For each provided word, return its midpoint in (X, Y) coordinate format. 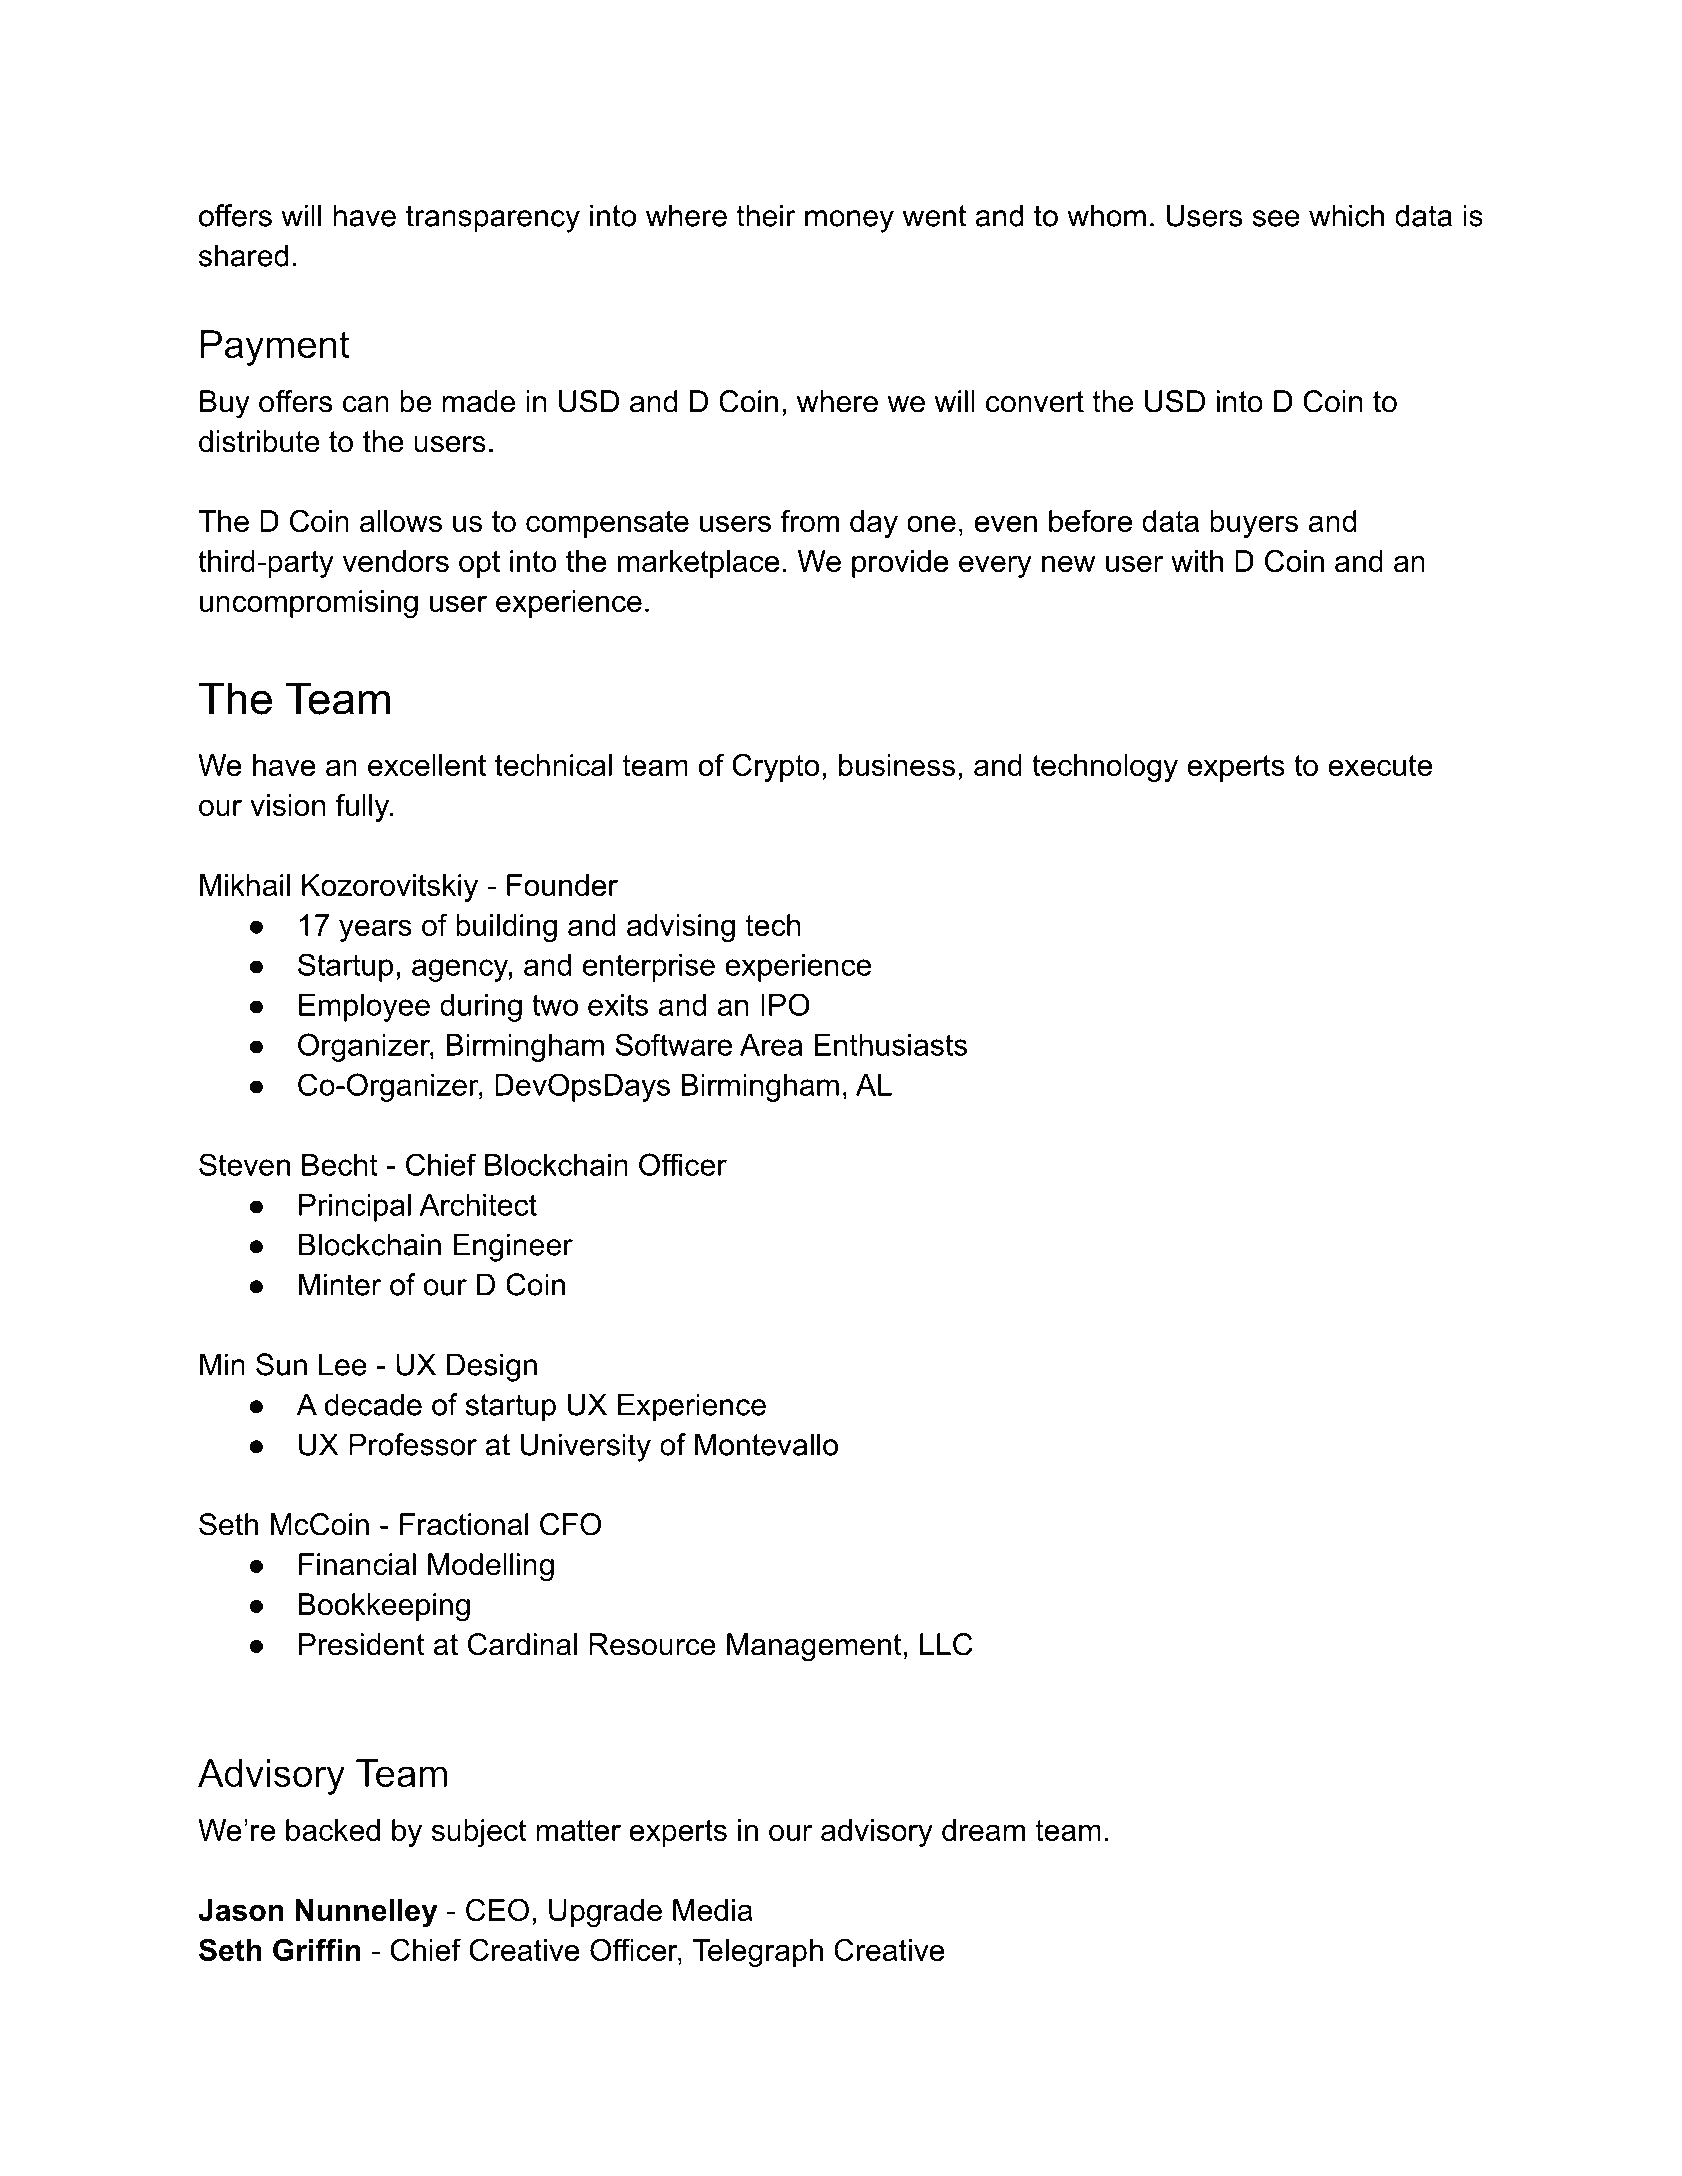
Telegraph (757, 1953)
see (1276, 218)
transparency (493, 219)
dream (983, 1830)
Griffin (317, 1949)
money (849, 221)
